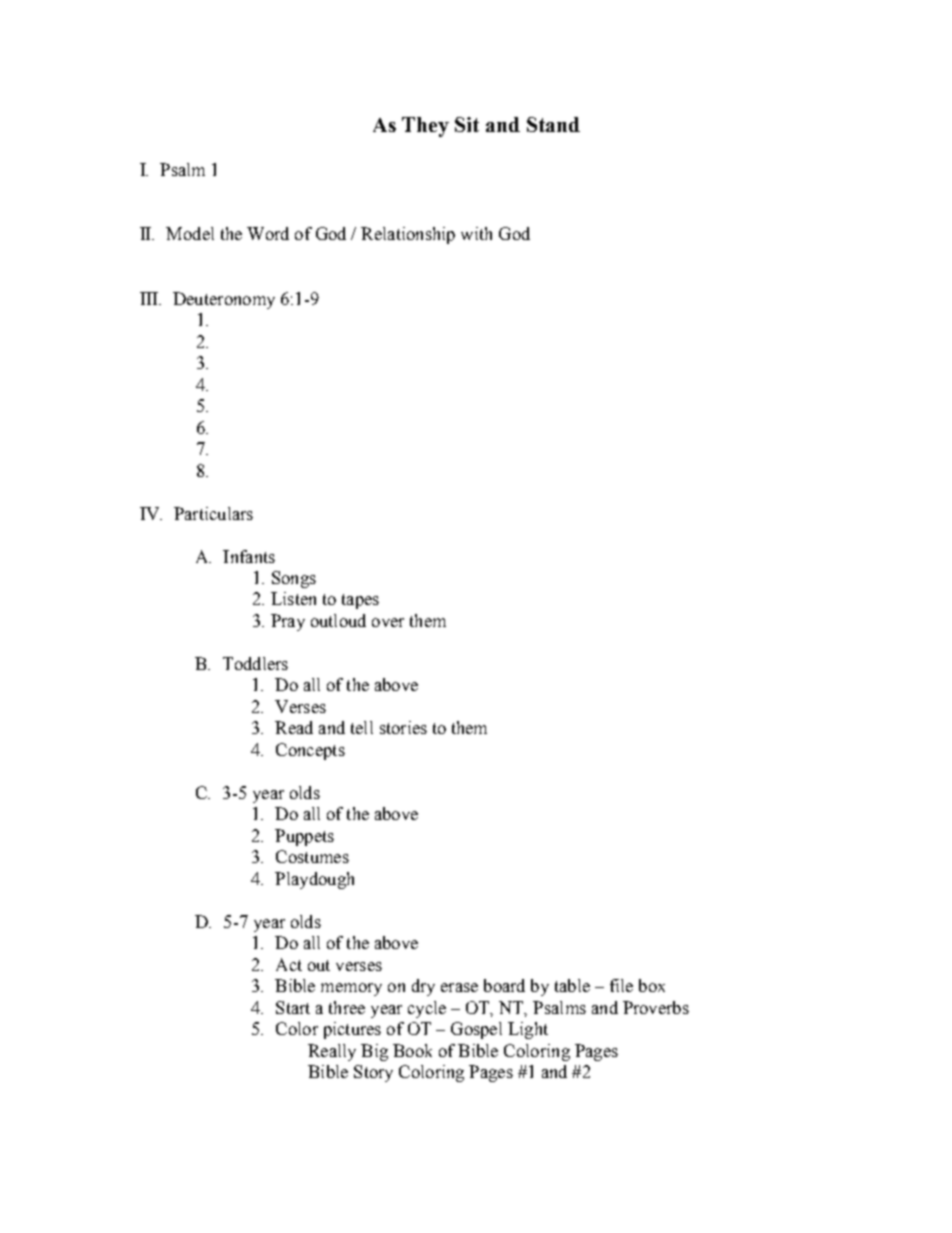 This document has height=1233, width=952. What do you see at coordinates (190, 233) in the document?
I see `Model` at bounding box center [190, 233].
